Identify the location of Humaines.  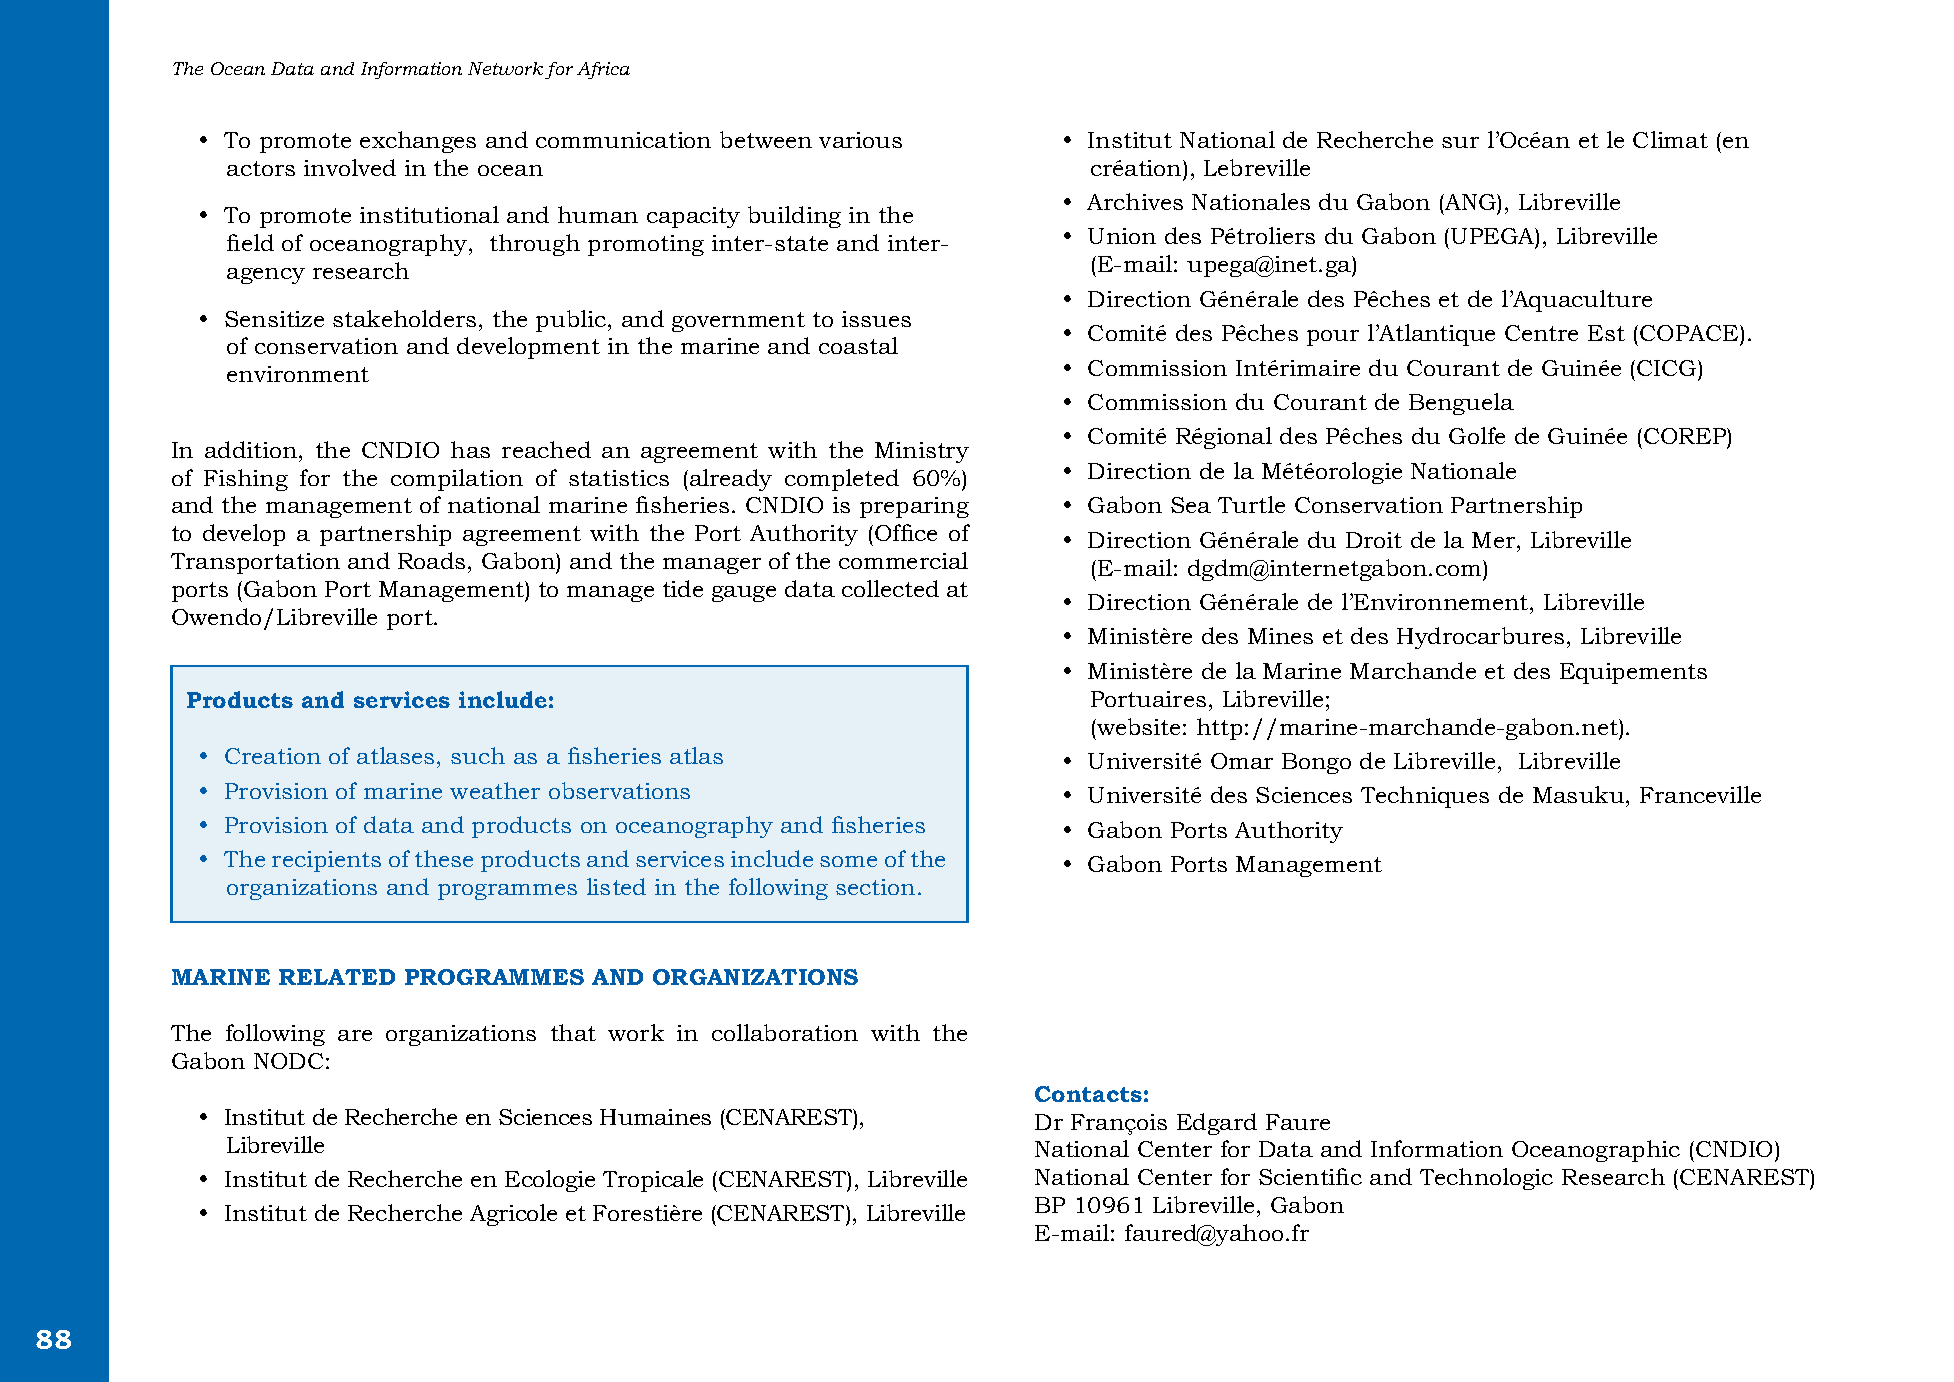
(655, 1117).
